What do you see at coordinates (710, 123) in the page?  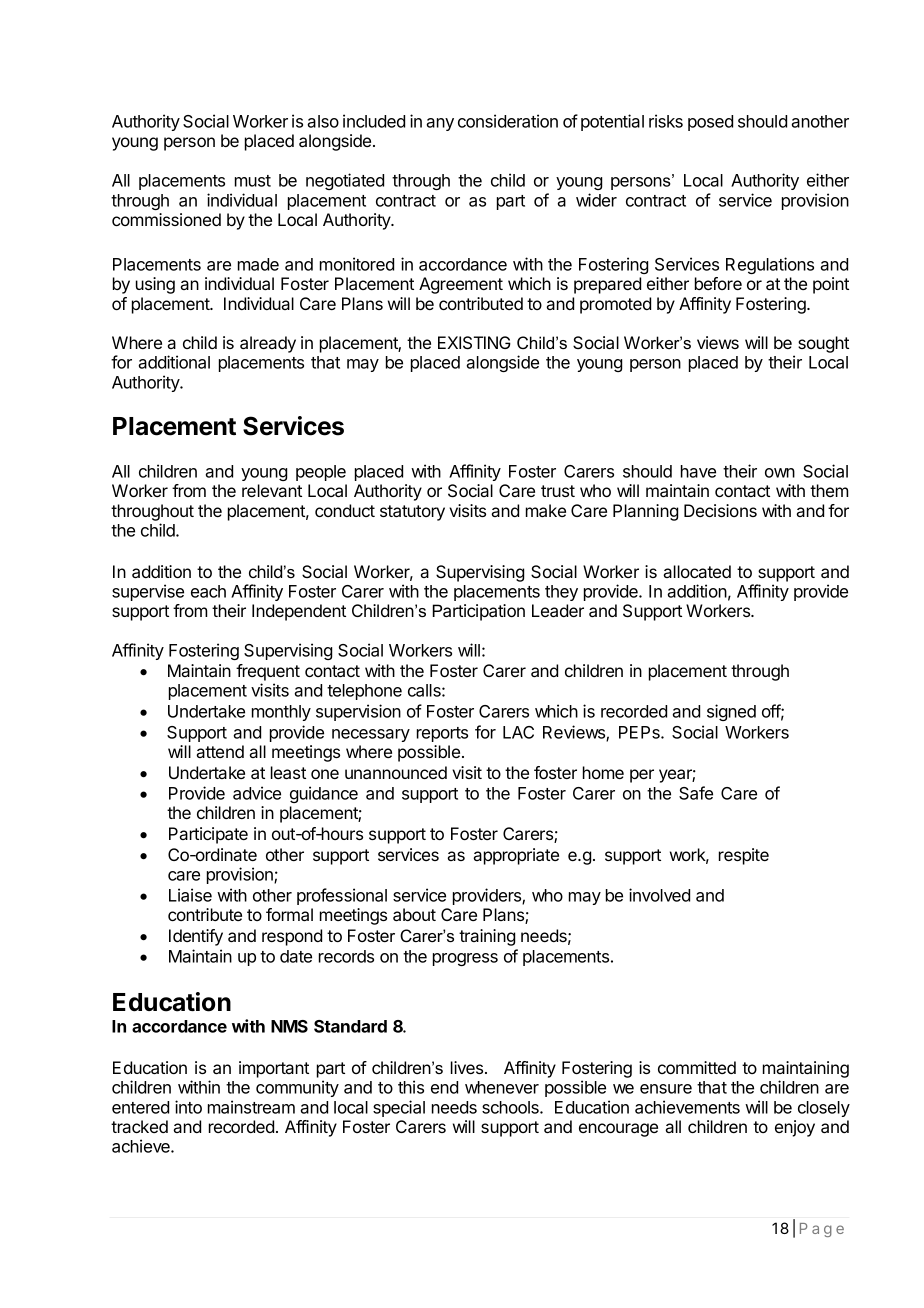 I see `posed` at bounding box center [710, 123].
